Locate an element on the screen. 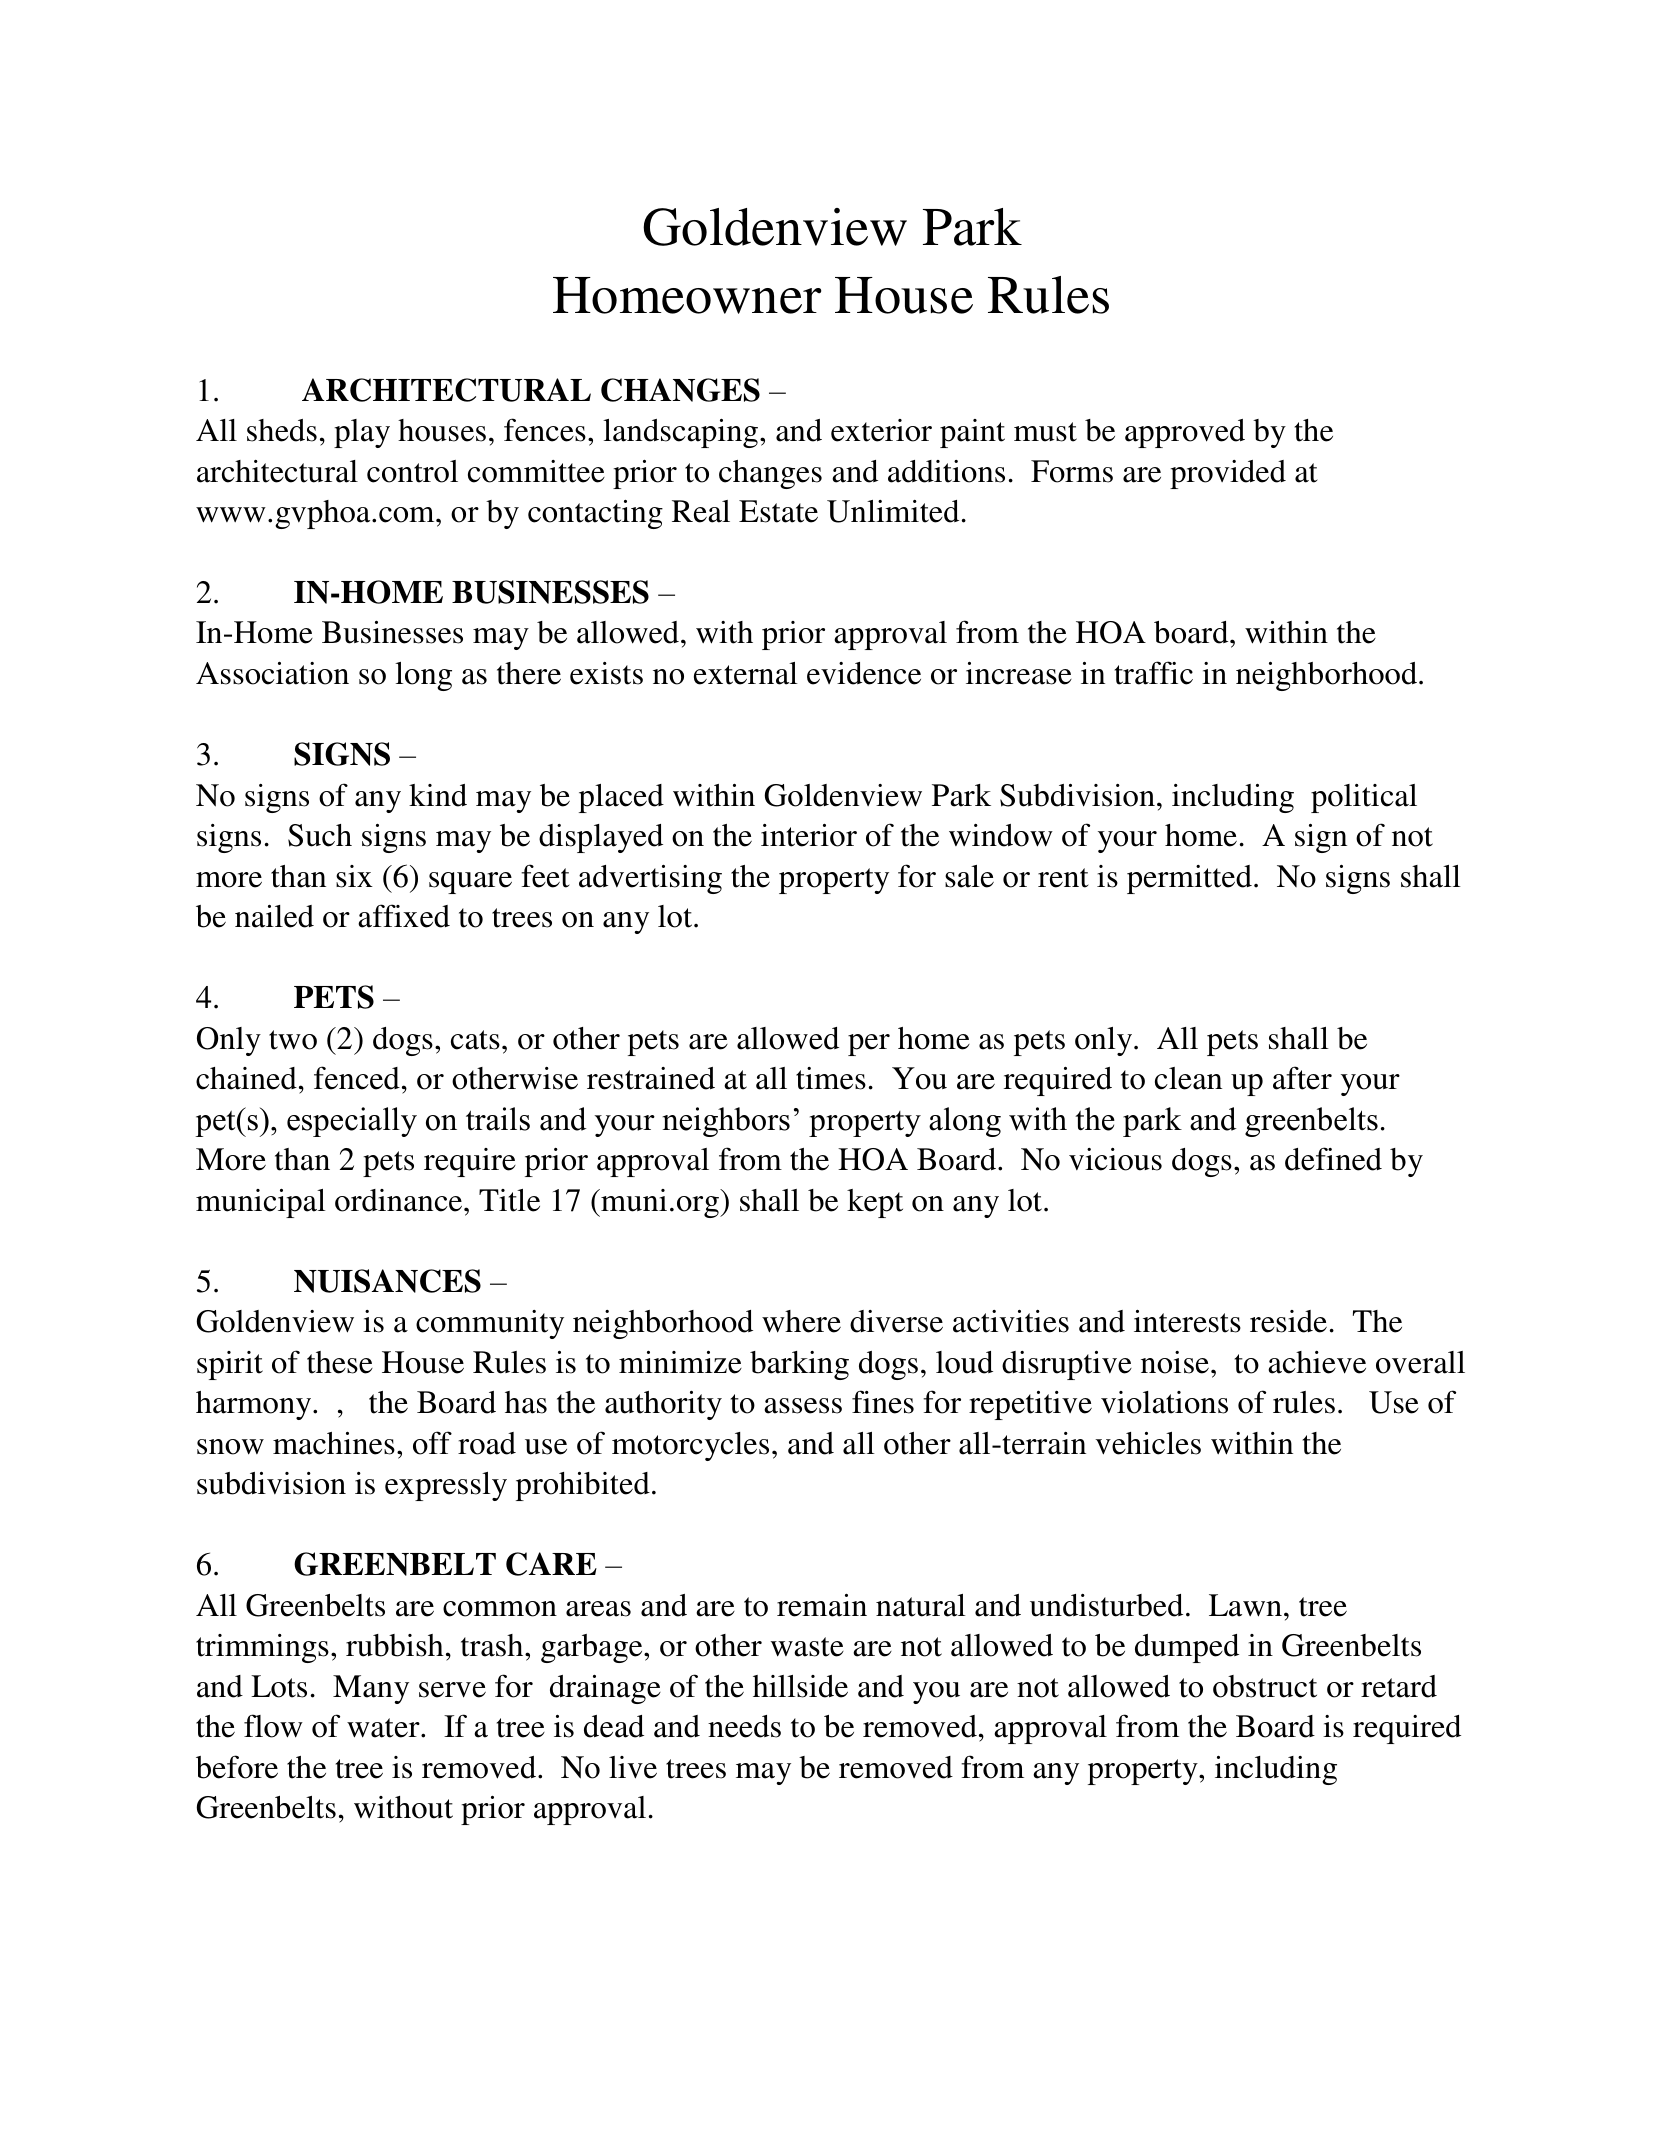 This screenshot has height=2154, width=1664. provided is located at coordinates (1228, 474).
